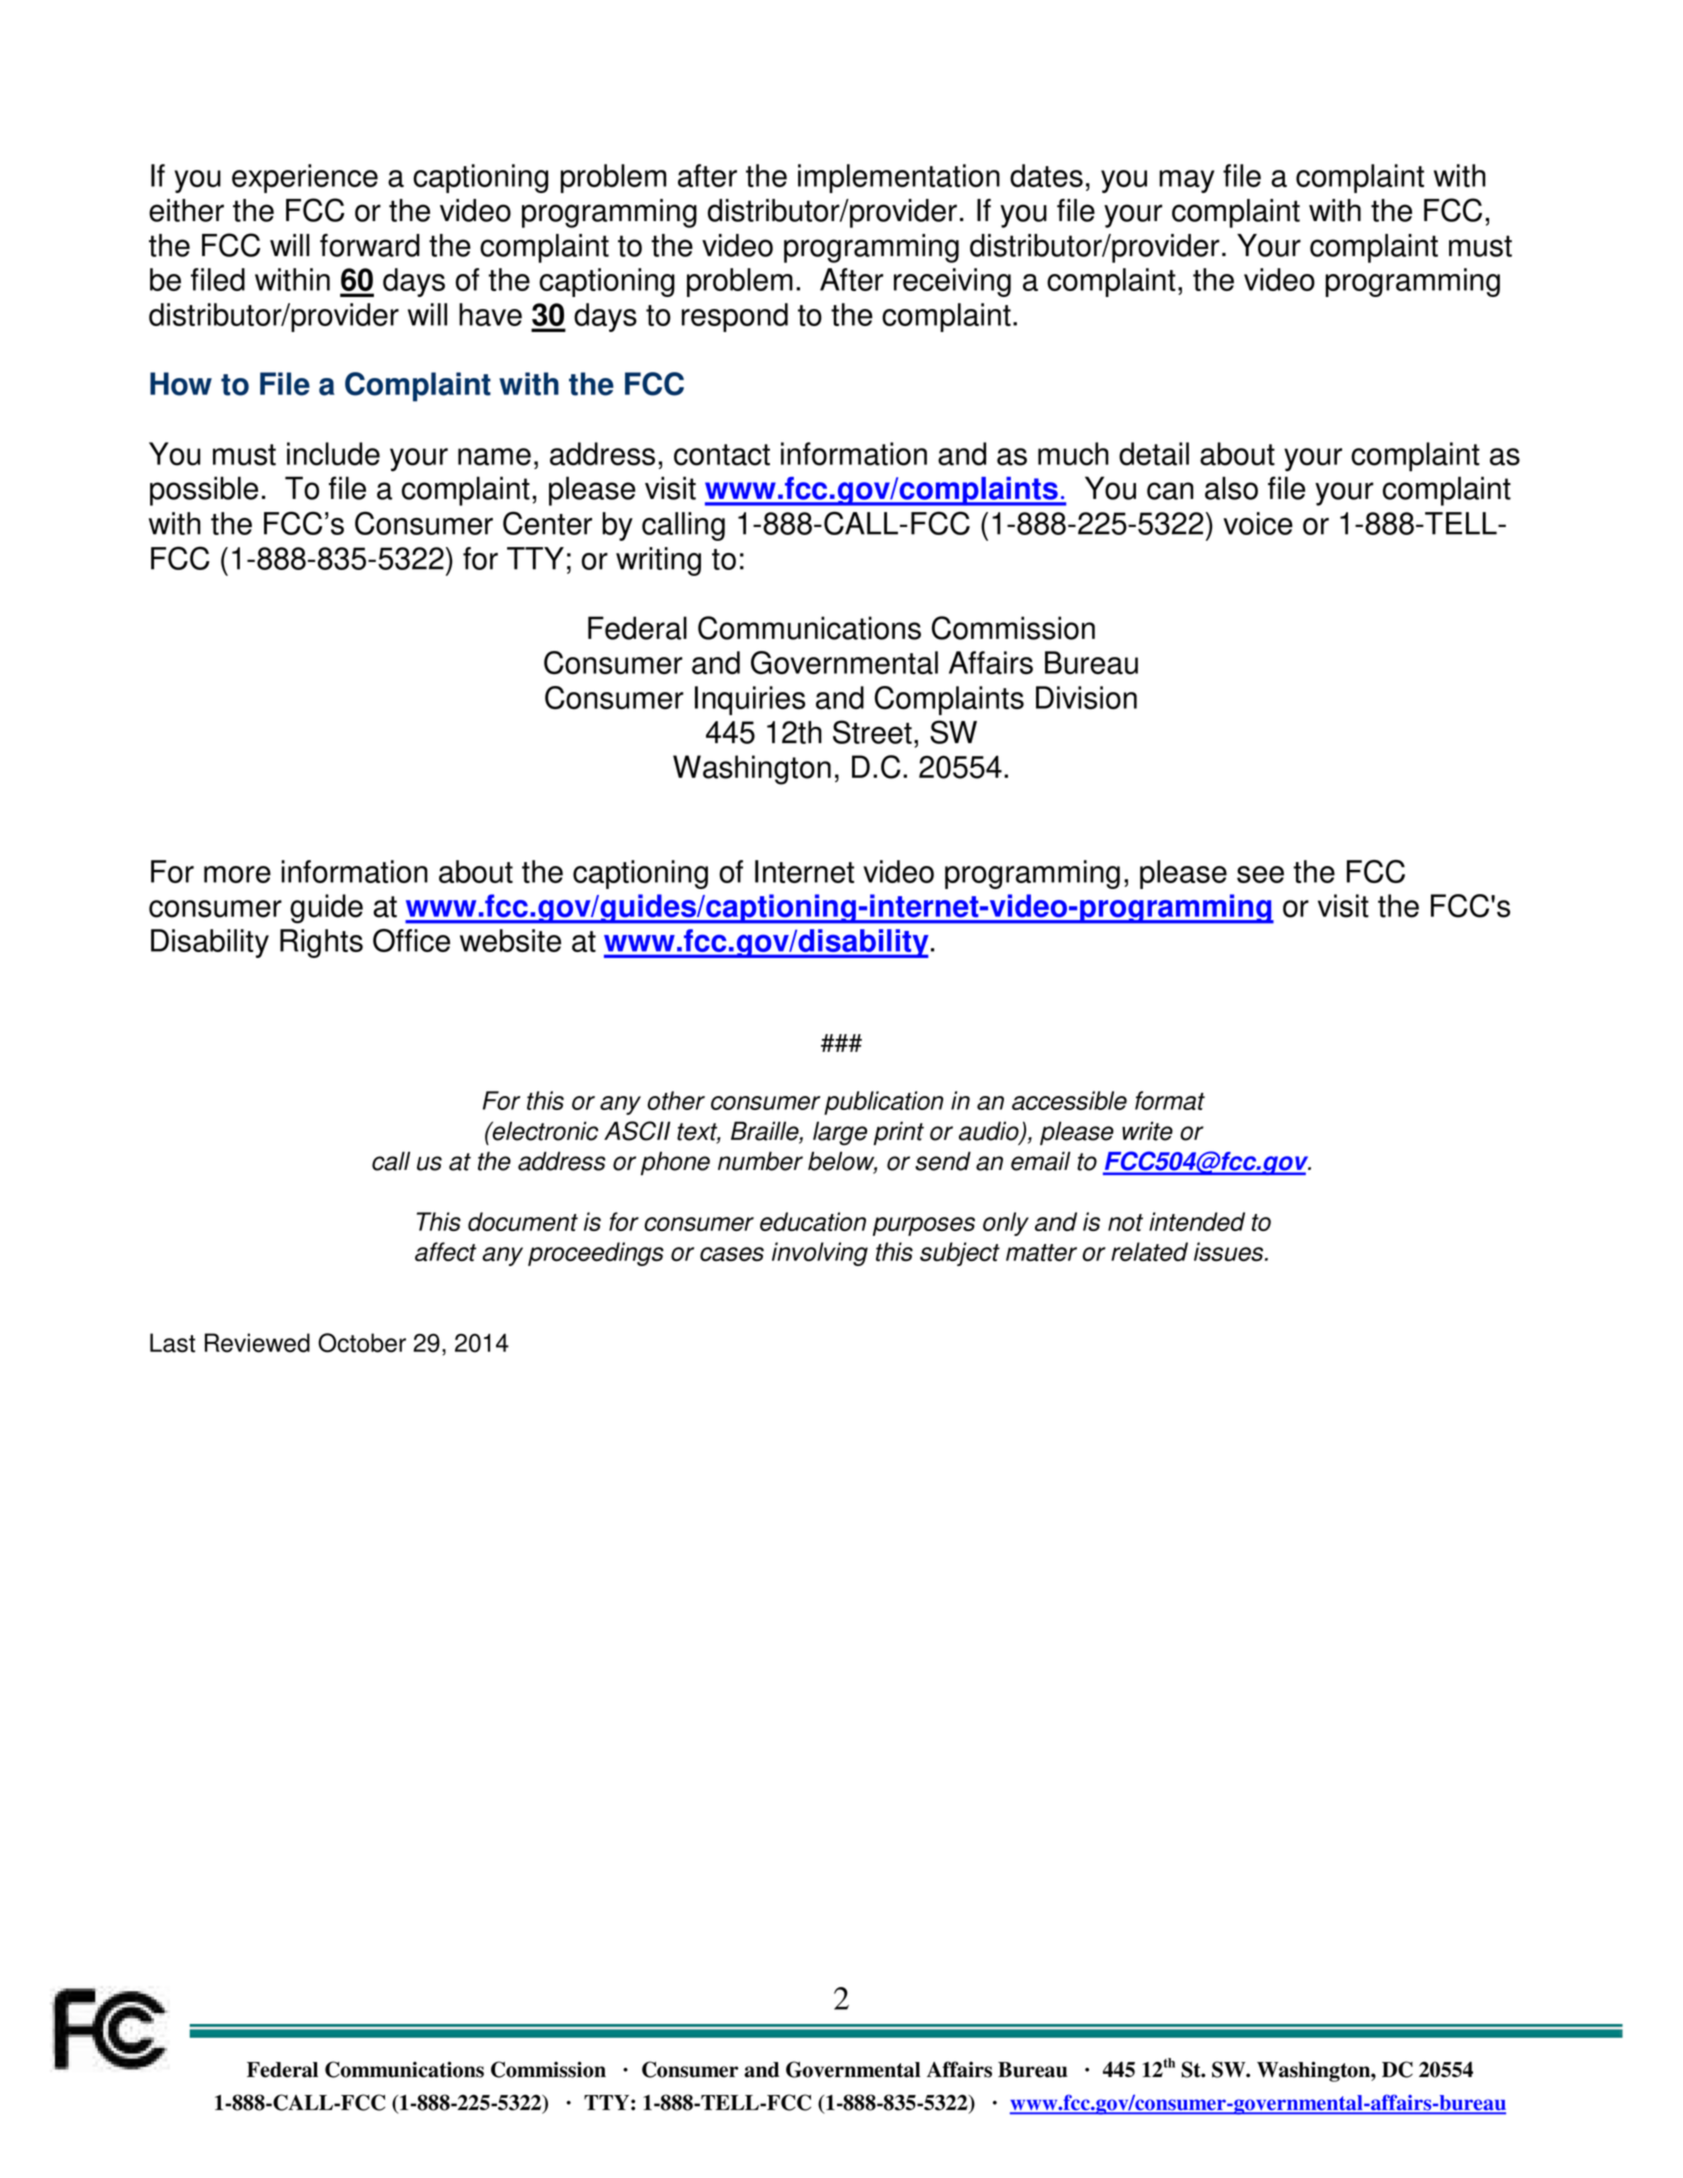 The width and height of the page is (1683, 2178). Describe the element at coordinates (1086, 698) in the page. I see `Division` at that location.
